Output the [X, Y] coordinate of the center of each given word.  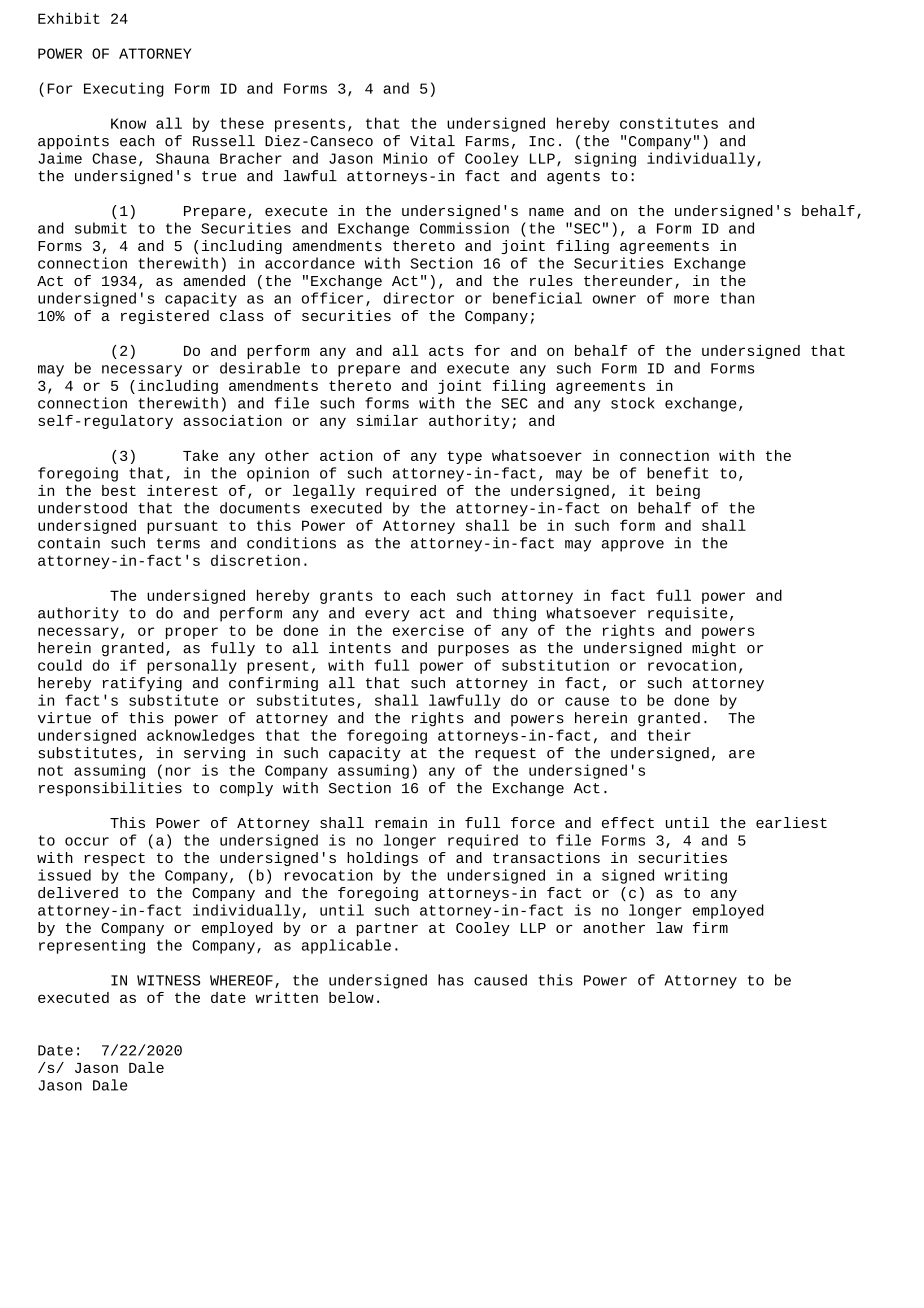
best [119, 490]
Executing [124, 89]
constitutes [669, 123]
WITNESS [169, 980]
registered [165, 317]
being [678, 492]
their [669, 735]
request [505, 755]
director [418, 298]
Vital [432, 141]
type [464, 457]
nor [178, 771]
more [691, 299]
